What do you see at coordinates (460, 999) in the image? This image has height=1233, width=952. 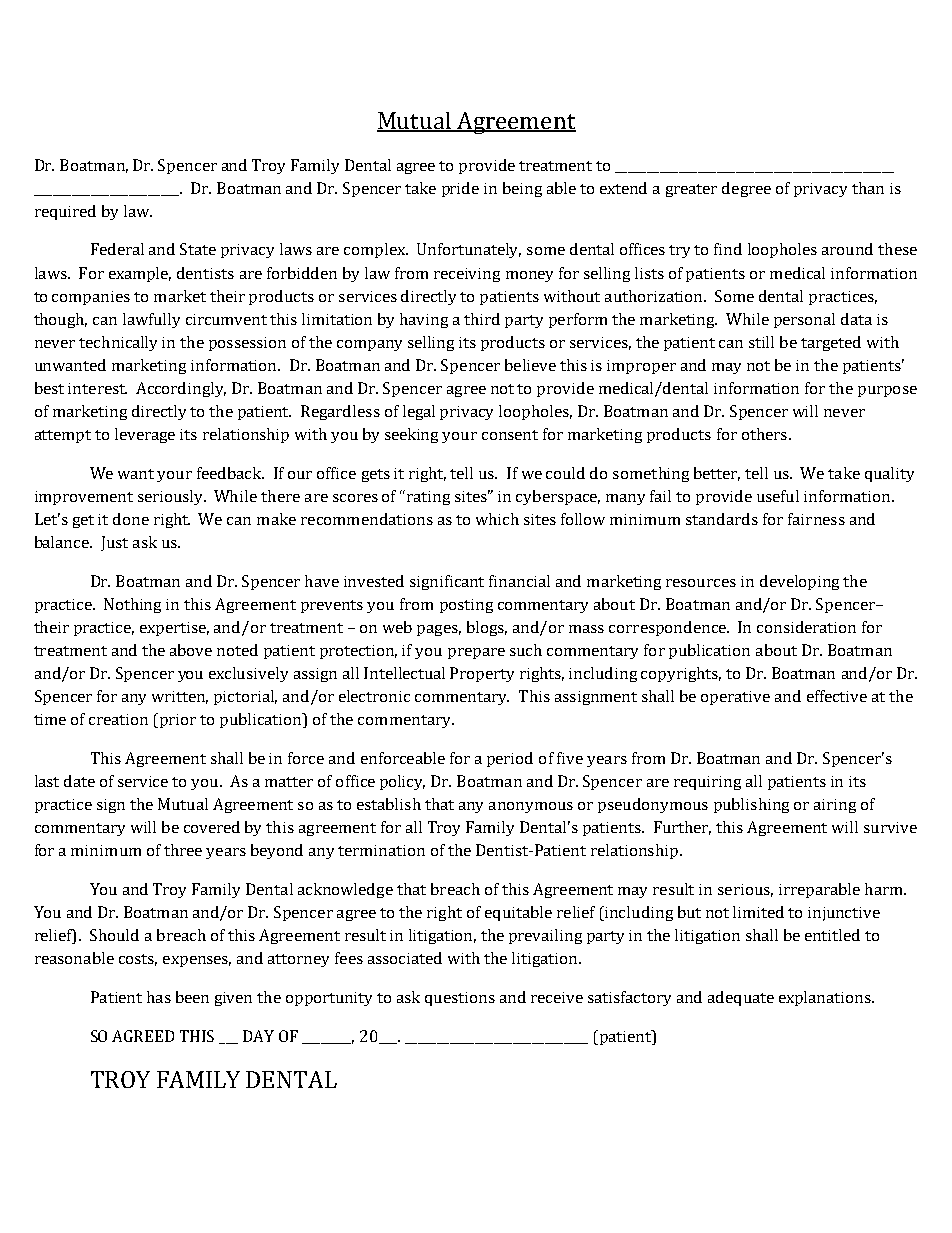 I see `questions` at bounding box center [460, 999].
